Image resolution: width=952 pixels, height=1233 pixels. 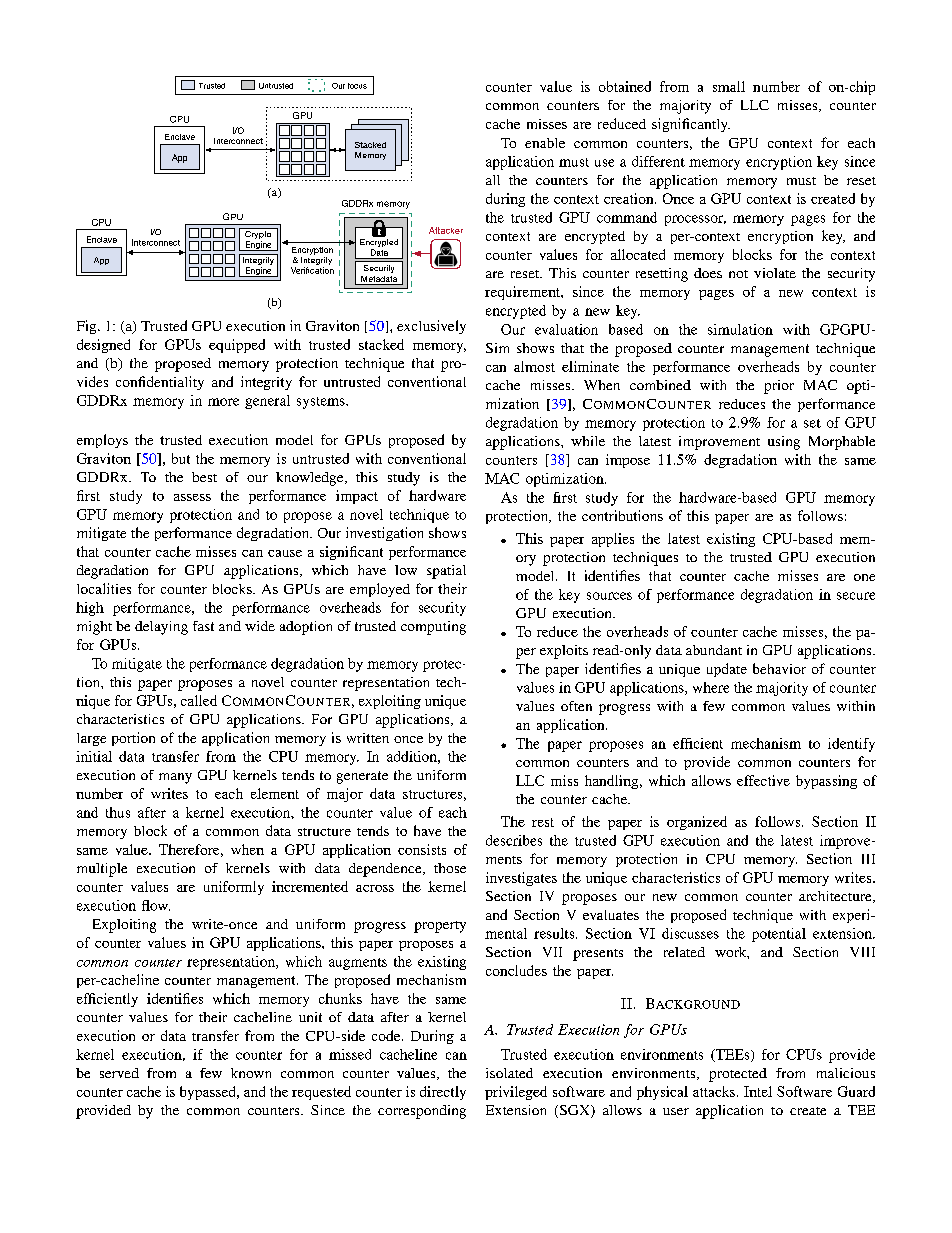 I want to click on enable, so click(x=545, y=143).
